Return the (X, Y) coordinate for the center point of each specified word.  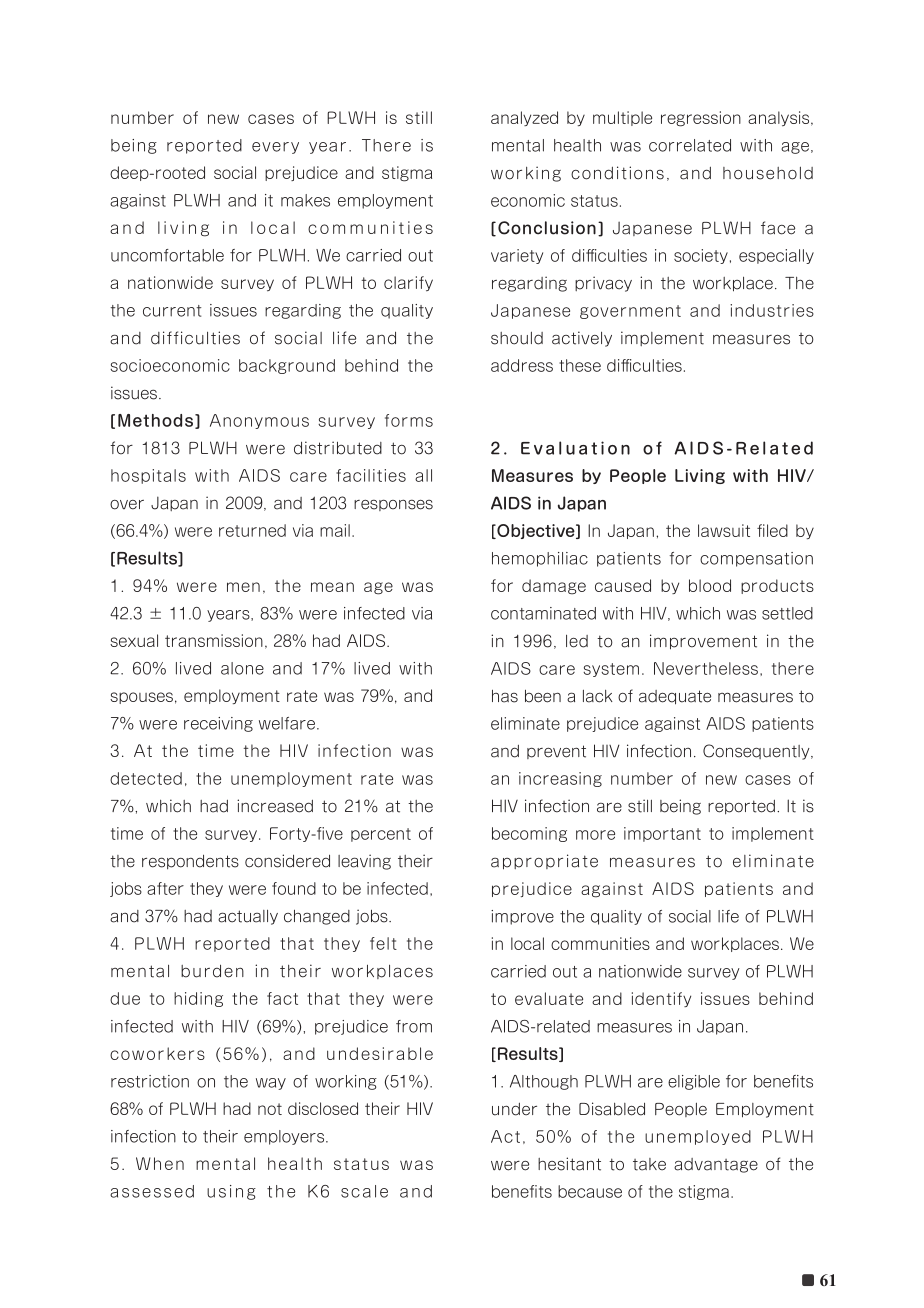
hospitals (148, 476)
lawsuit (724, 530)
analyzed (524, 118)
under (514, 1109)
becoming (529, 834)
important (662, 834)
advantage (716, 1165)
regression (701, 119)
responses (393, 505)
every (275, 148)
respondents (190, 862)
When (160, 1163)
